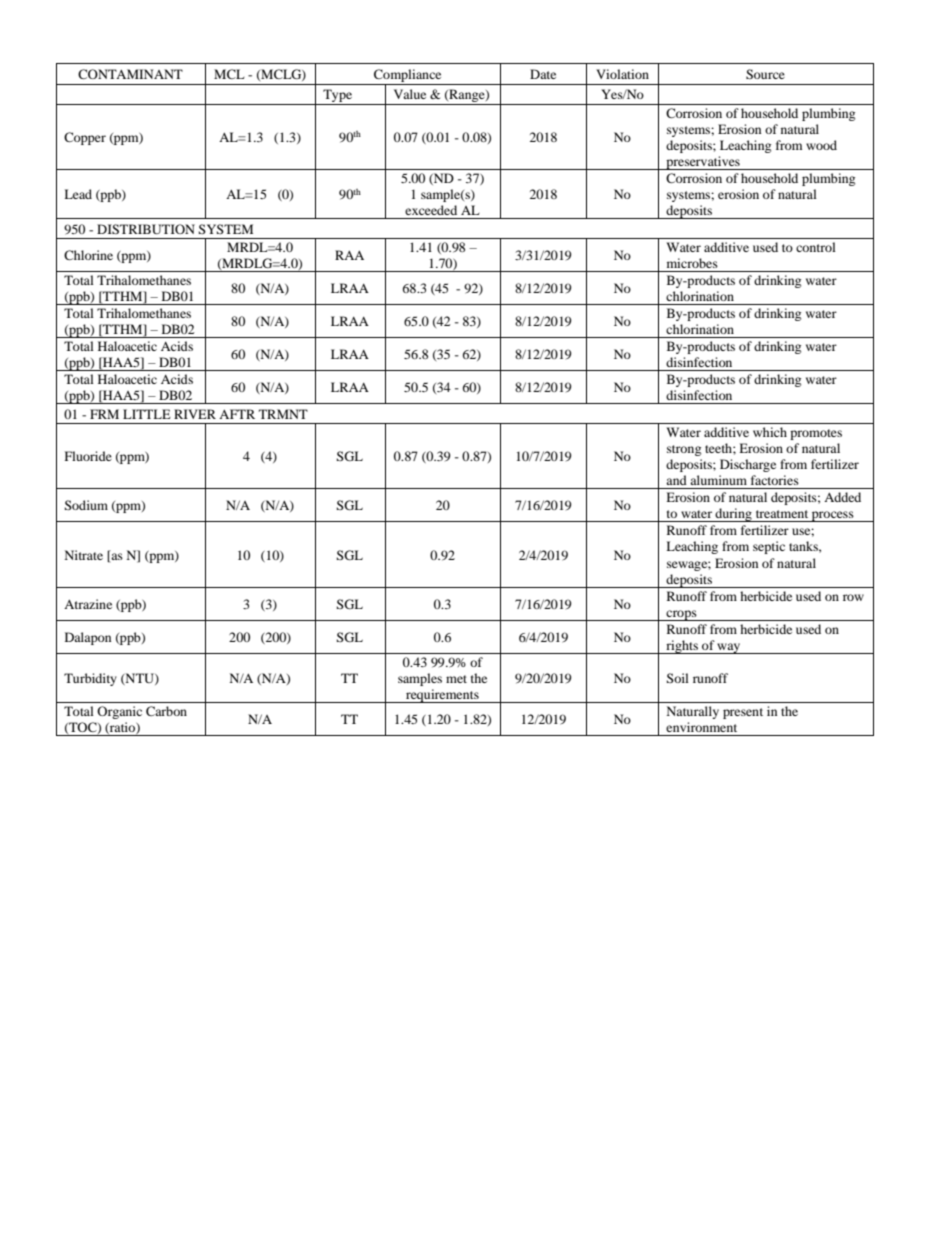 The image size is (952, 1233). What do you see at coordinates (765, 74) in the image?
I see `Source` at bounding box center [765, 74].
